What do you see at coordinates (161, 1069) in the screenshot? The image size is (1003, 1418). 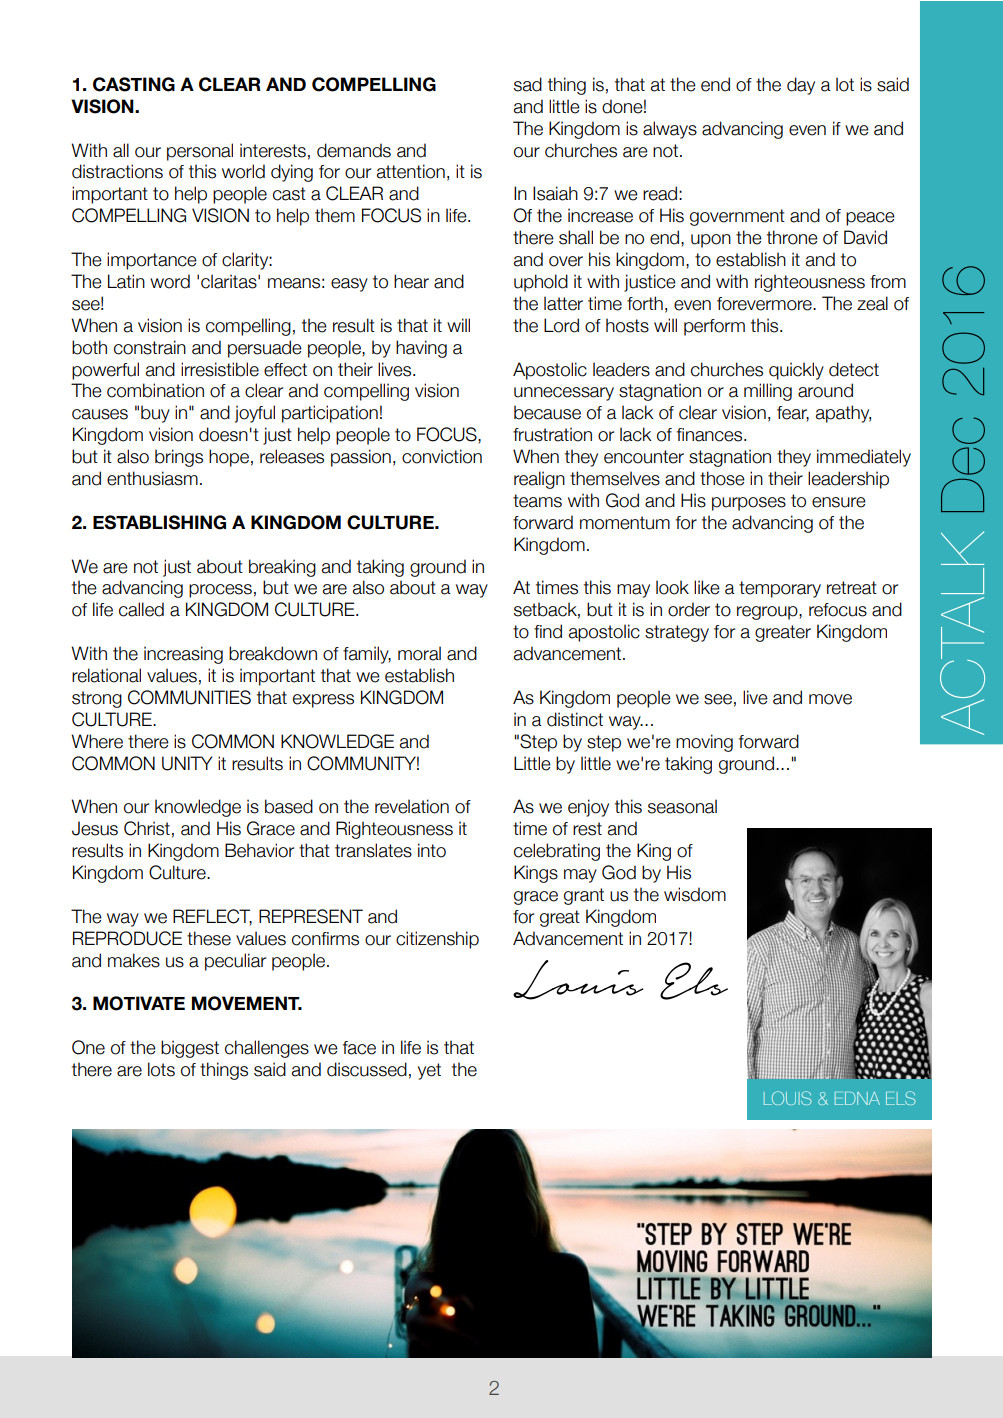 I see `lots` at bounding box center [161, 1069].
